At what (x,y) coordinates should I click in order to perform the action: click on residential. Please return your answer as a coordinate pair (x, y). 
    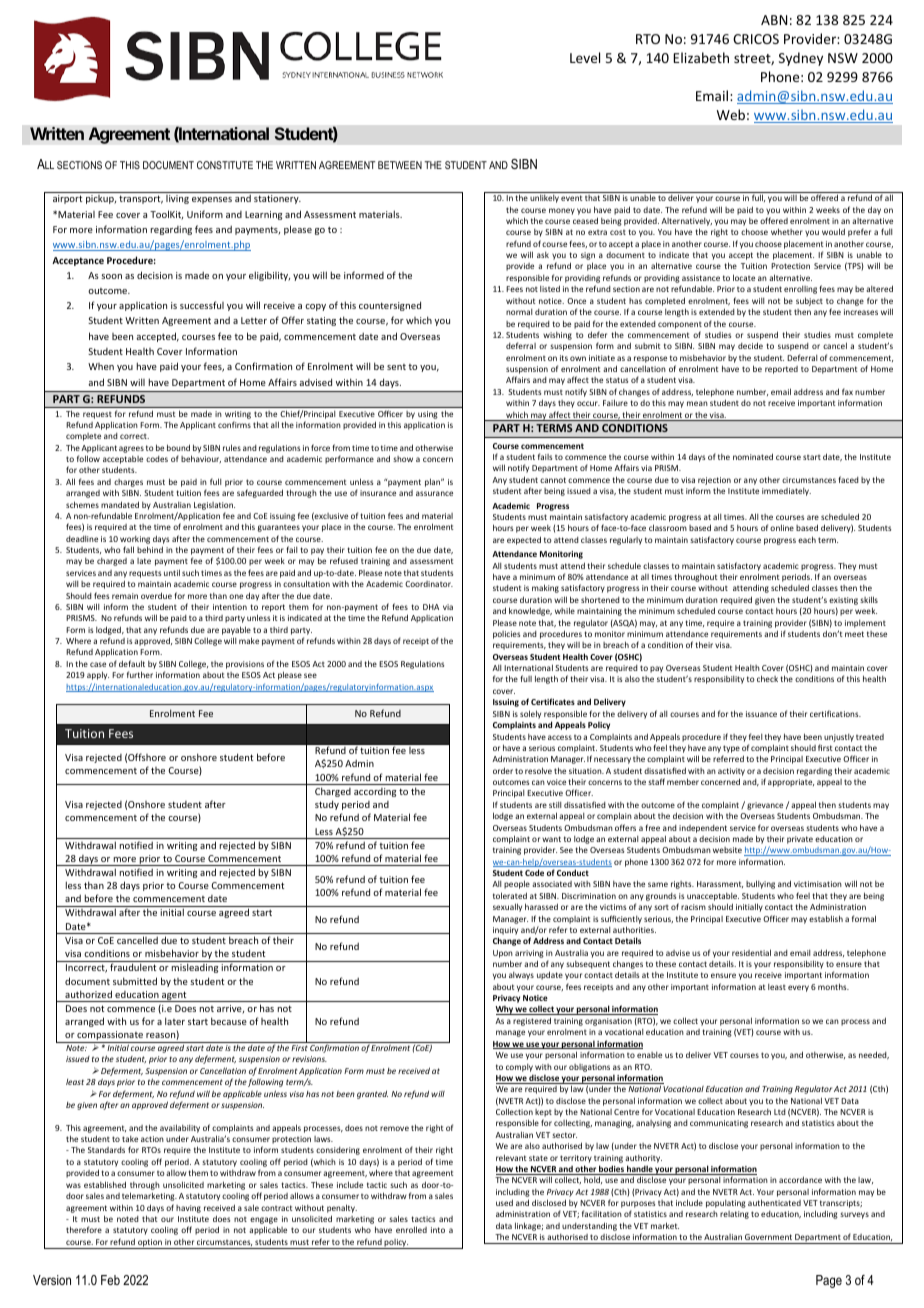
    Looking at the image, I should click on (751, 952).
